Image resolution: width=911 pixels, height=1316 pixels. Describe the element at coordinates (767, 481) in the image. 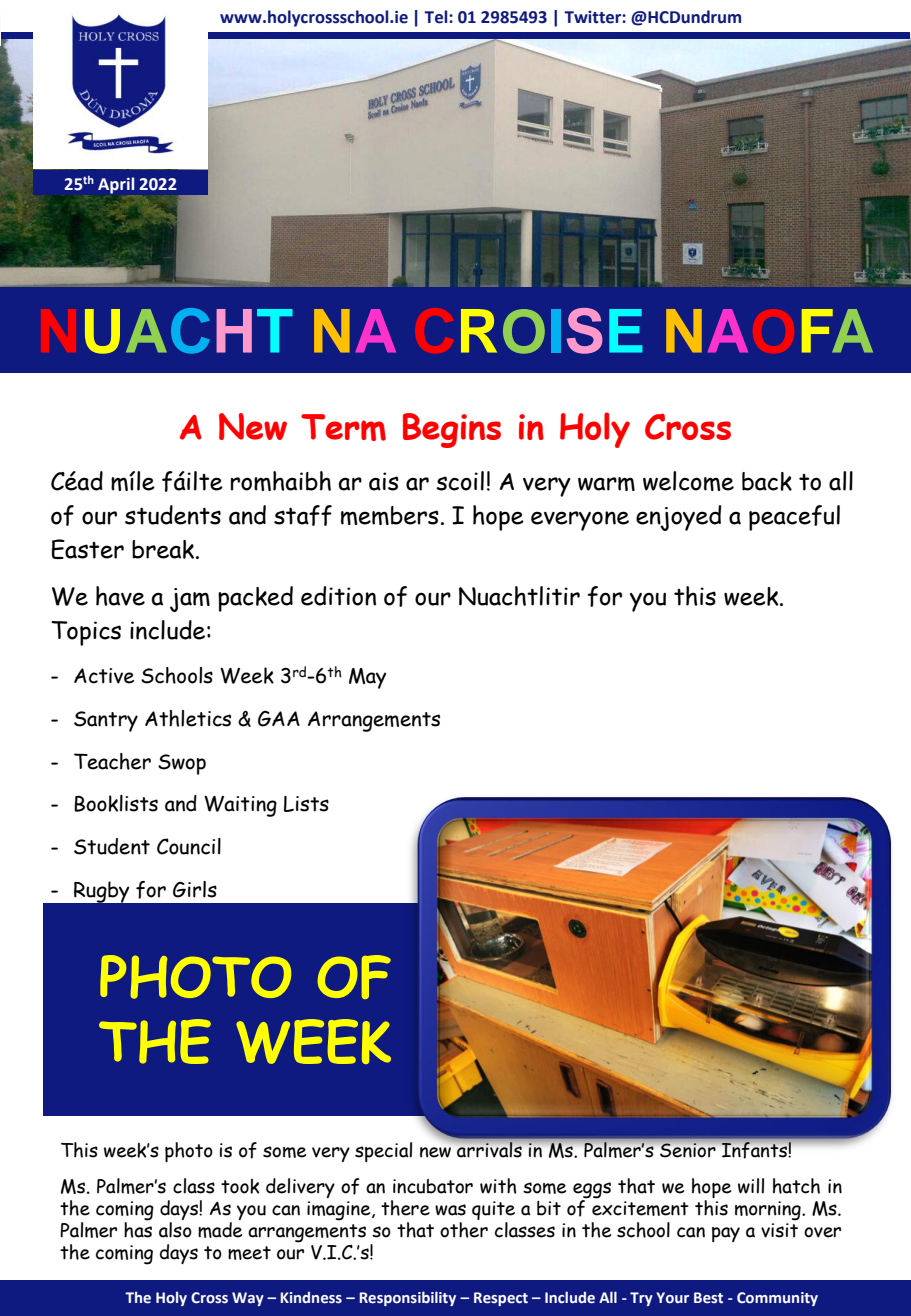

I see `back` at that location.
